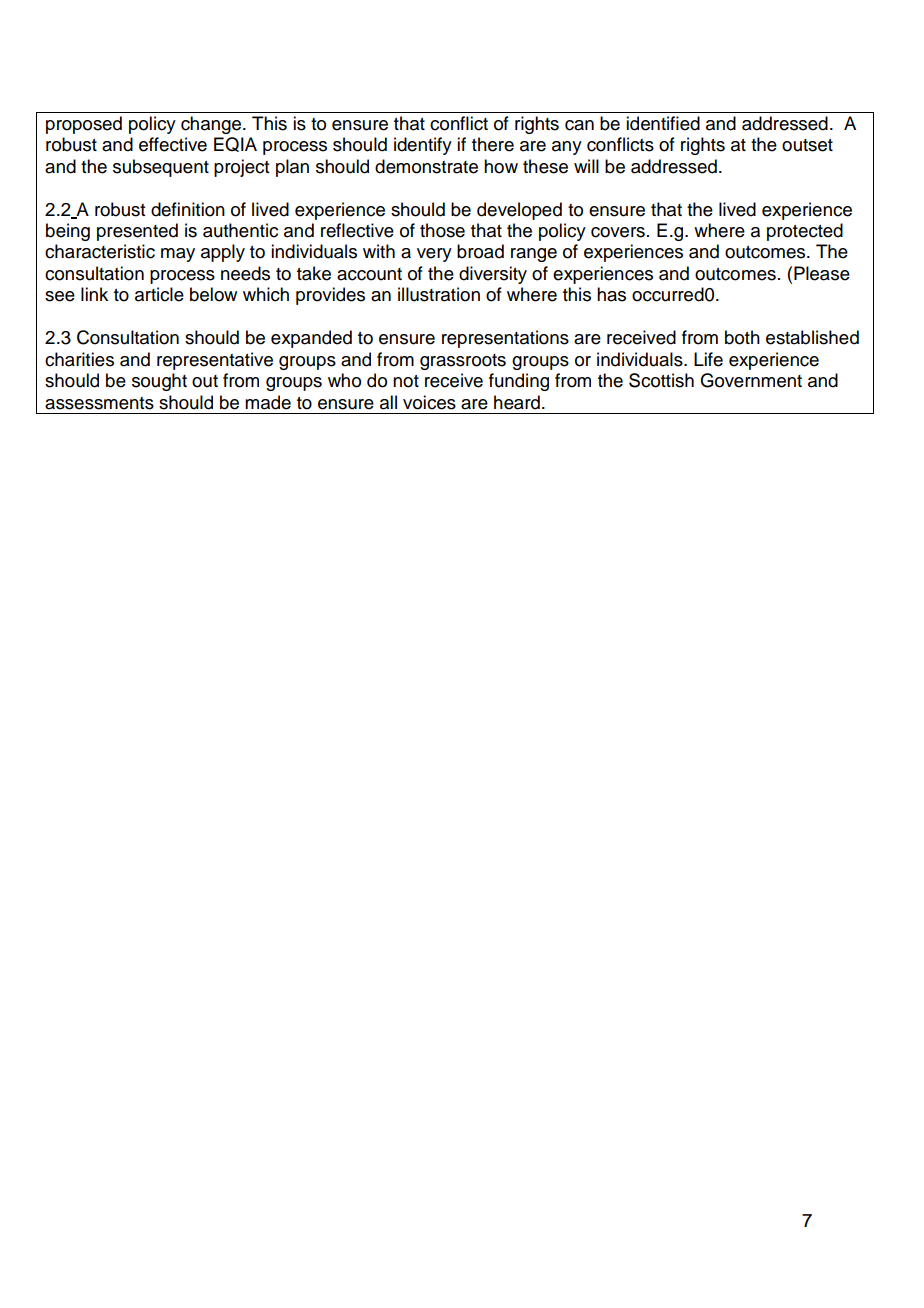 The height and width of the screenshot is (1308, 924). Describe the element at coordinates (429, 402) in the screenshot. I see `voices` at that location.
